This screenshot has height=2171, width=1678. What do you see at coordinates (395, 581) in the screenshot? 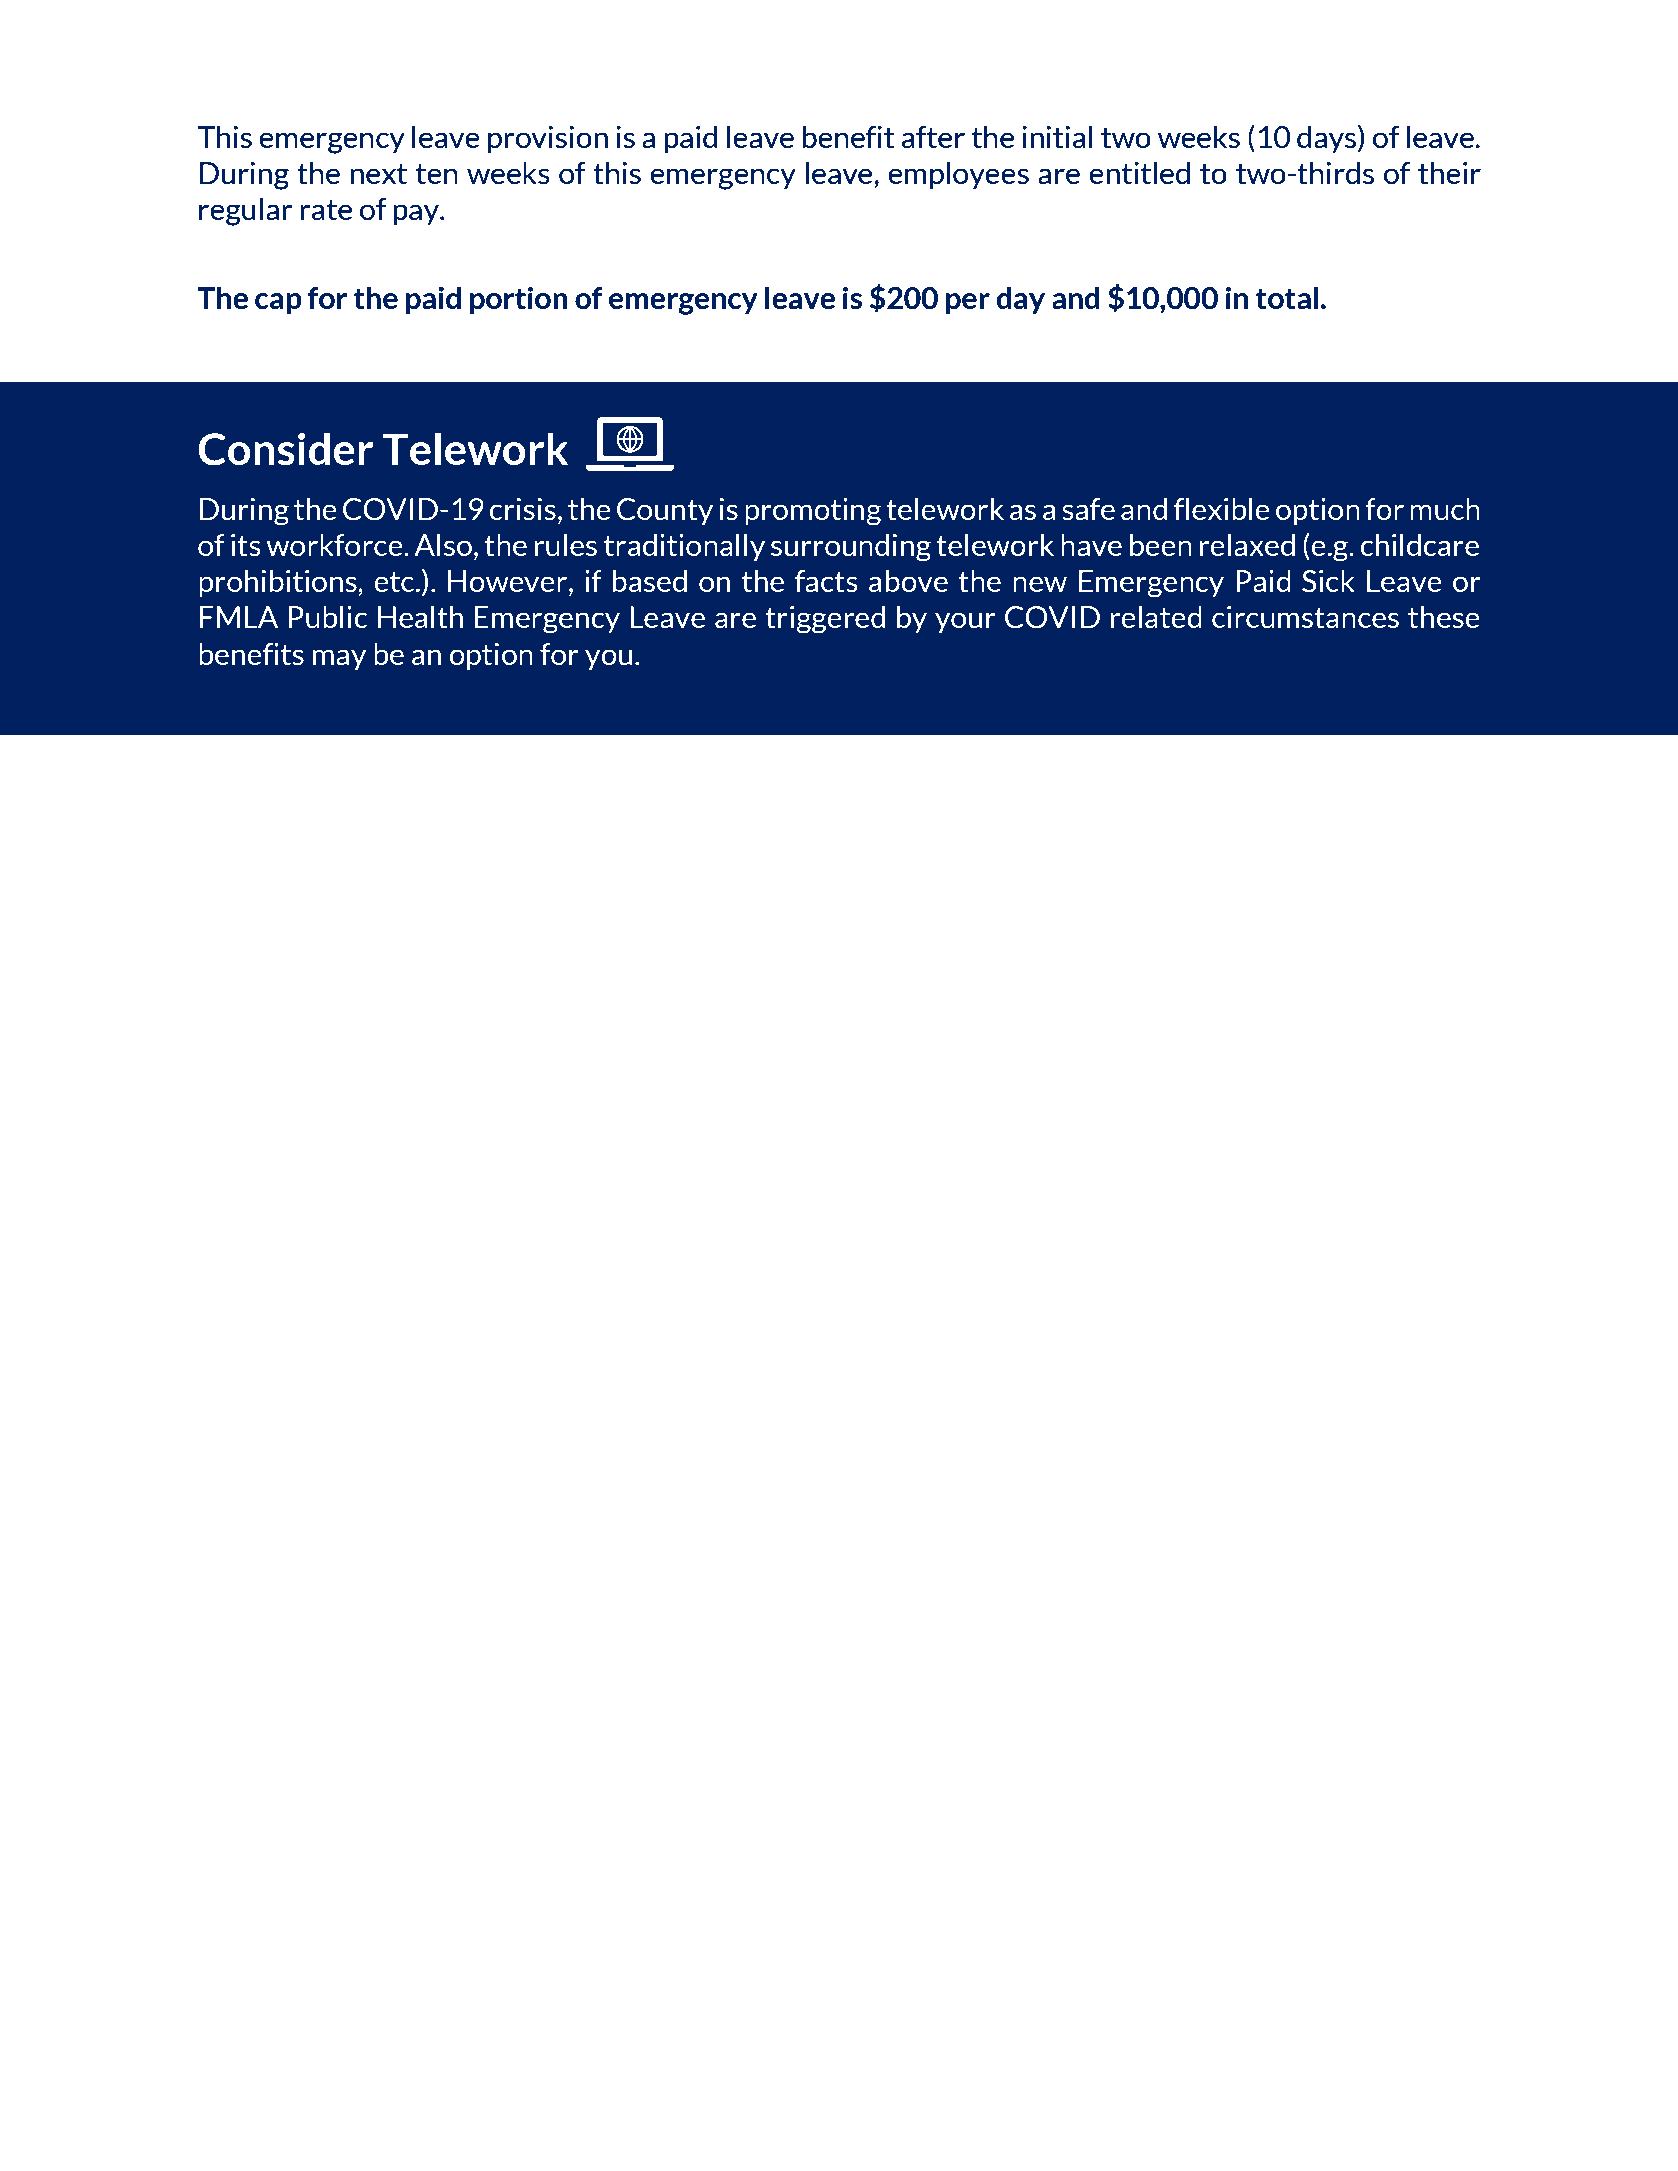
I see `etc` at bounding box center [395, 581].
